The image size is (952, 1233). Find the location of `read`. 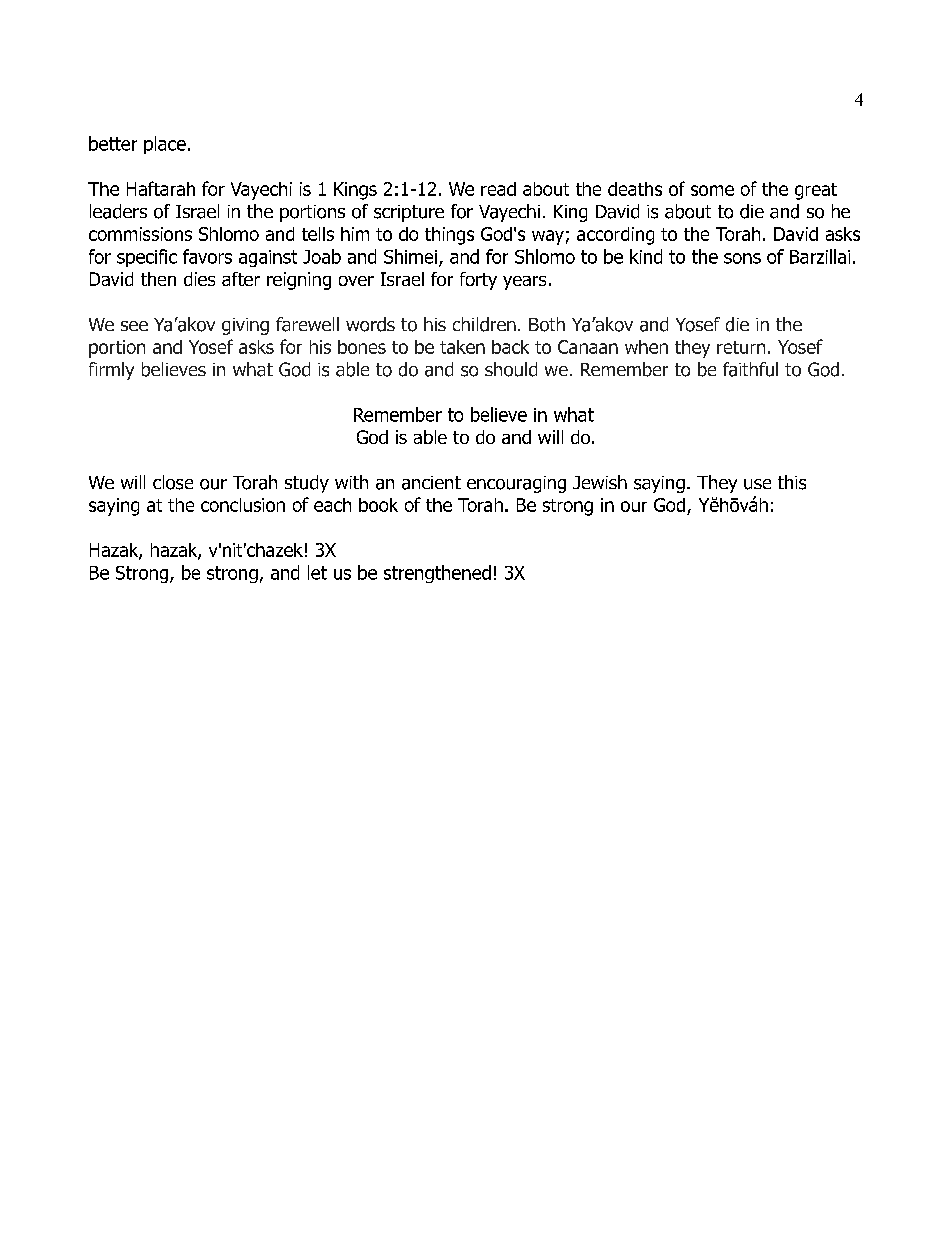

read is located at coordinates (498, 189).
